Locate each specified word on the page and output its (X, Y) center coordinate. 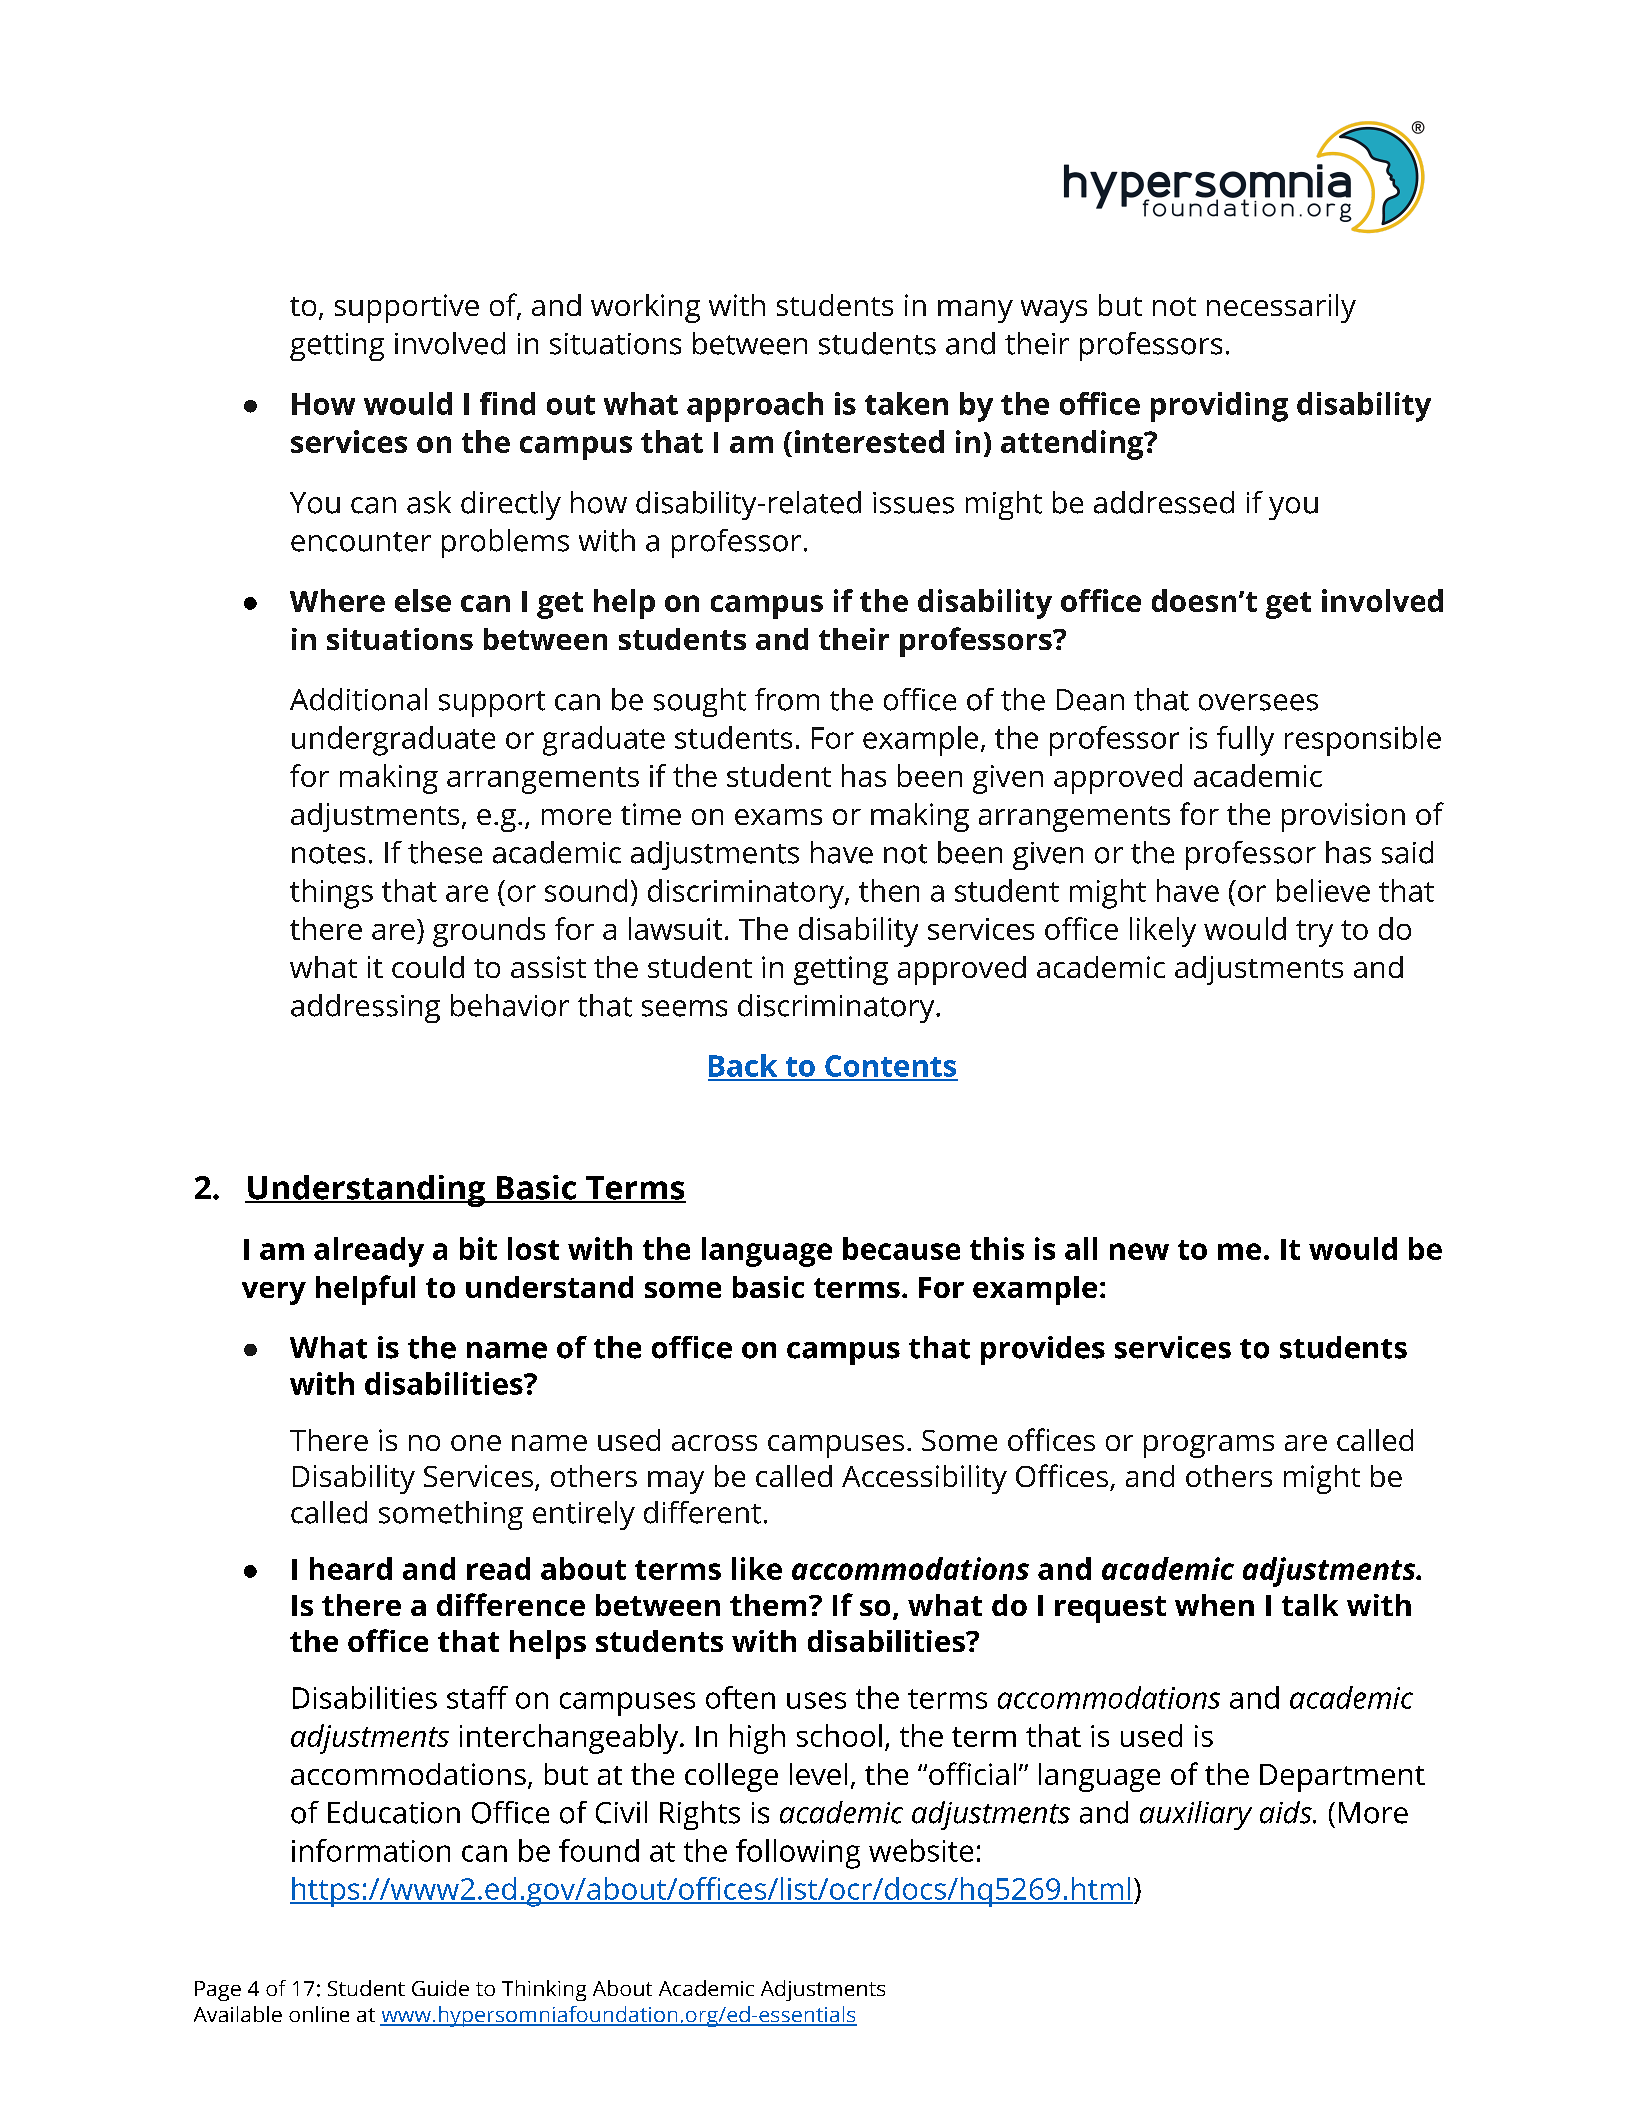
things (331, 894)
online (319, 2014)
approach (755, 407)
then (889, 890)
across (714, 1443)
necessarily (1281, 308)
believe (1323, 890)
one (476, 1443)
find (507, 403)
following (798, 1854)
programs (1209, 1446)
